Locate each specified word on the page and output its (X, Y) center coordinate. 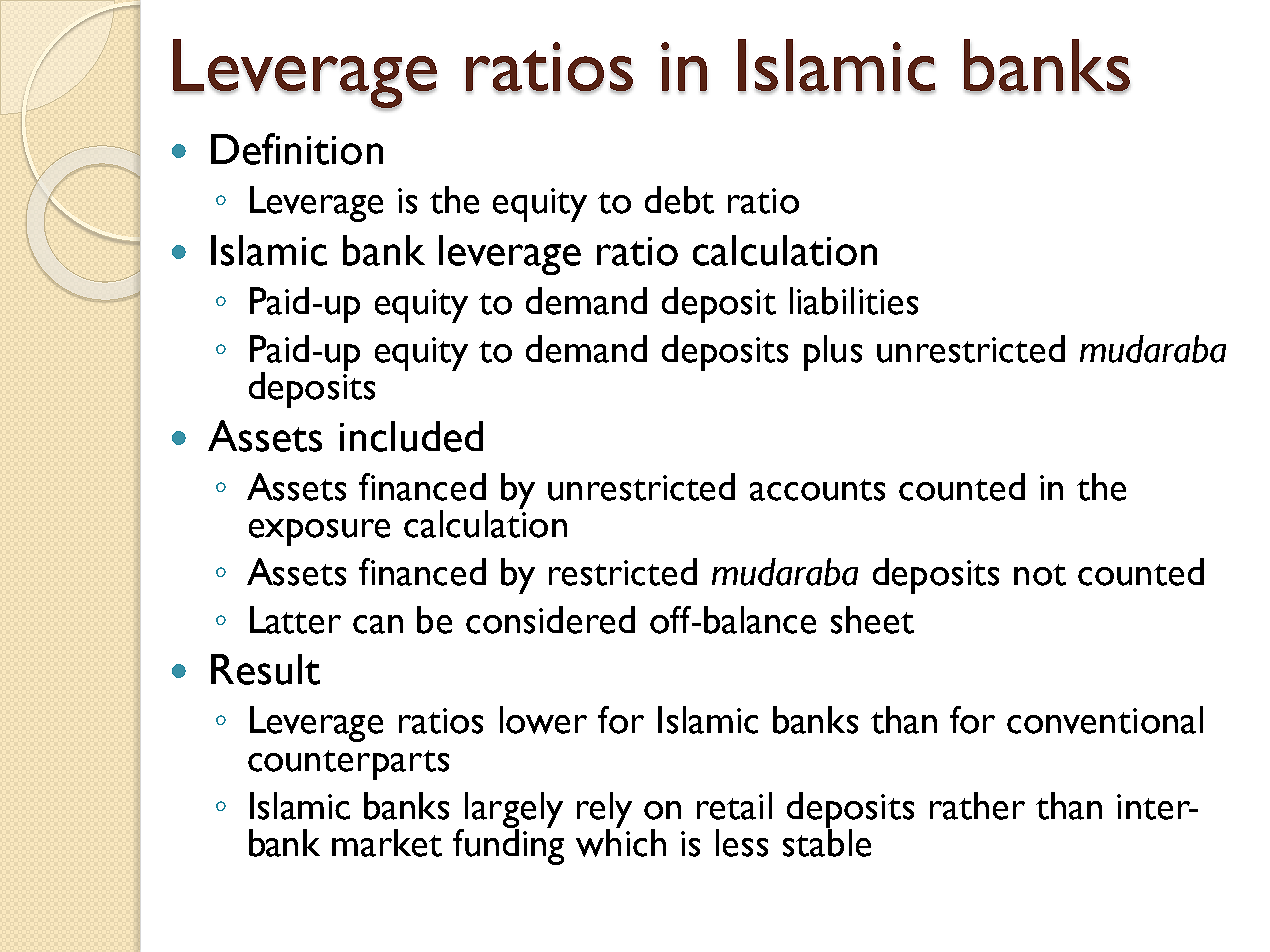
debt (679, 200)
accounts (817, 490)
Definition (297, 149)
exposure (319, 532)
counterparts (348, 765)
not (1040, 575)
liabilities (854, 301)
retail (734, 806)
